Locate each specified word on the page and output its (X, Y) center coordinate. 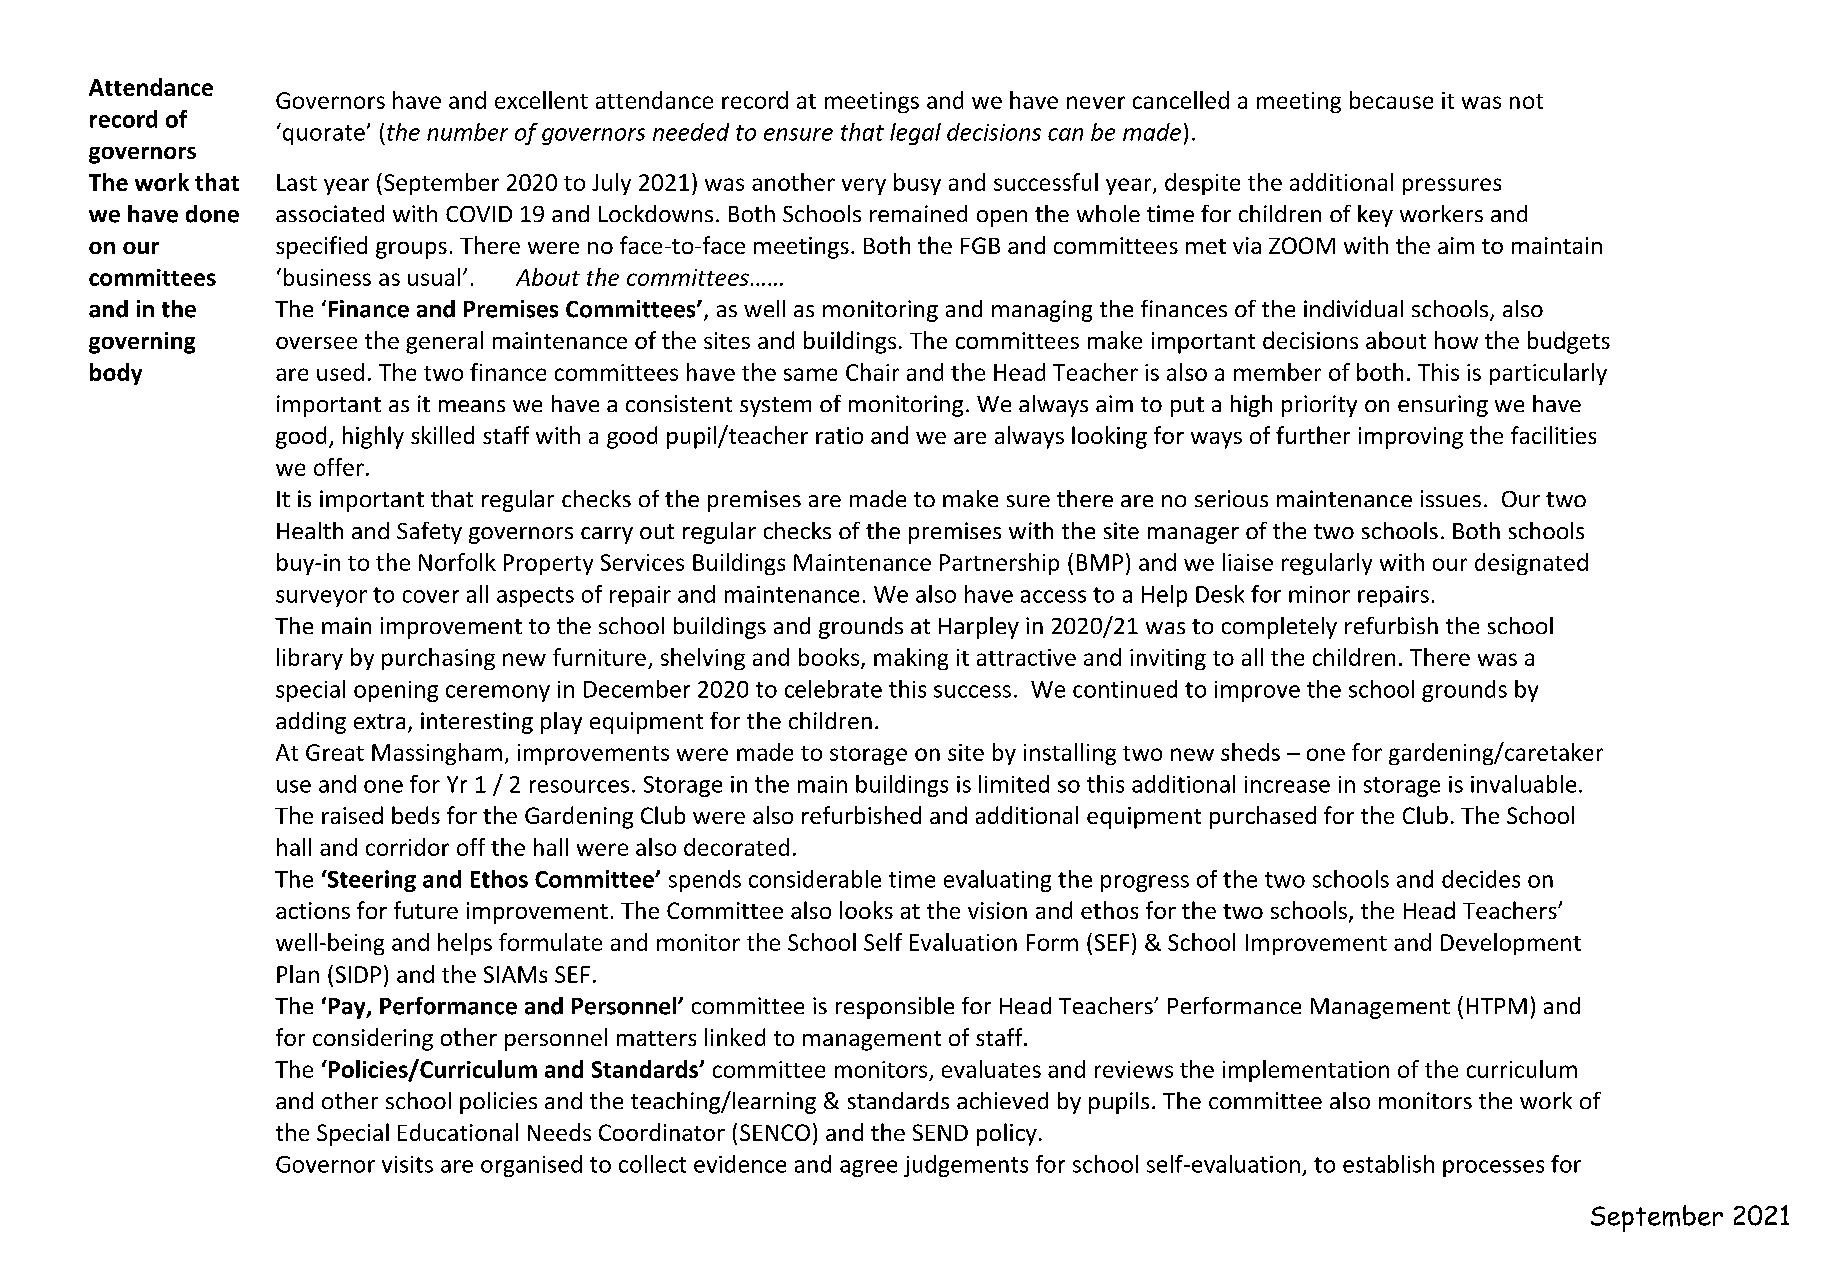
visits (407, 1164)
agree (868, 1168)
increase (1287, 784)
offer (339, 467)
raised (352, 815)
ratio (839, 435)
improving (1411, 438)
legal (915, 134)
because (1391, 100)
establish (1388, 1164)
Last (297, 182)
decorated (736, 847)
